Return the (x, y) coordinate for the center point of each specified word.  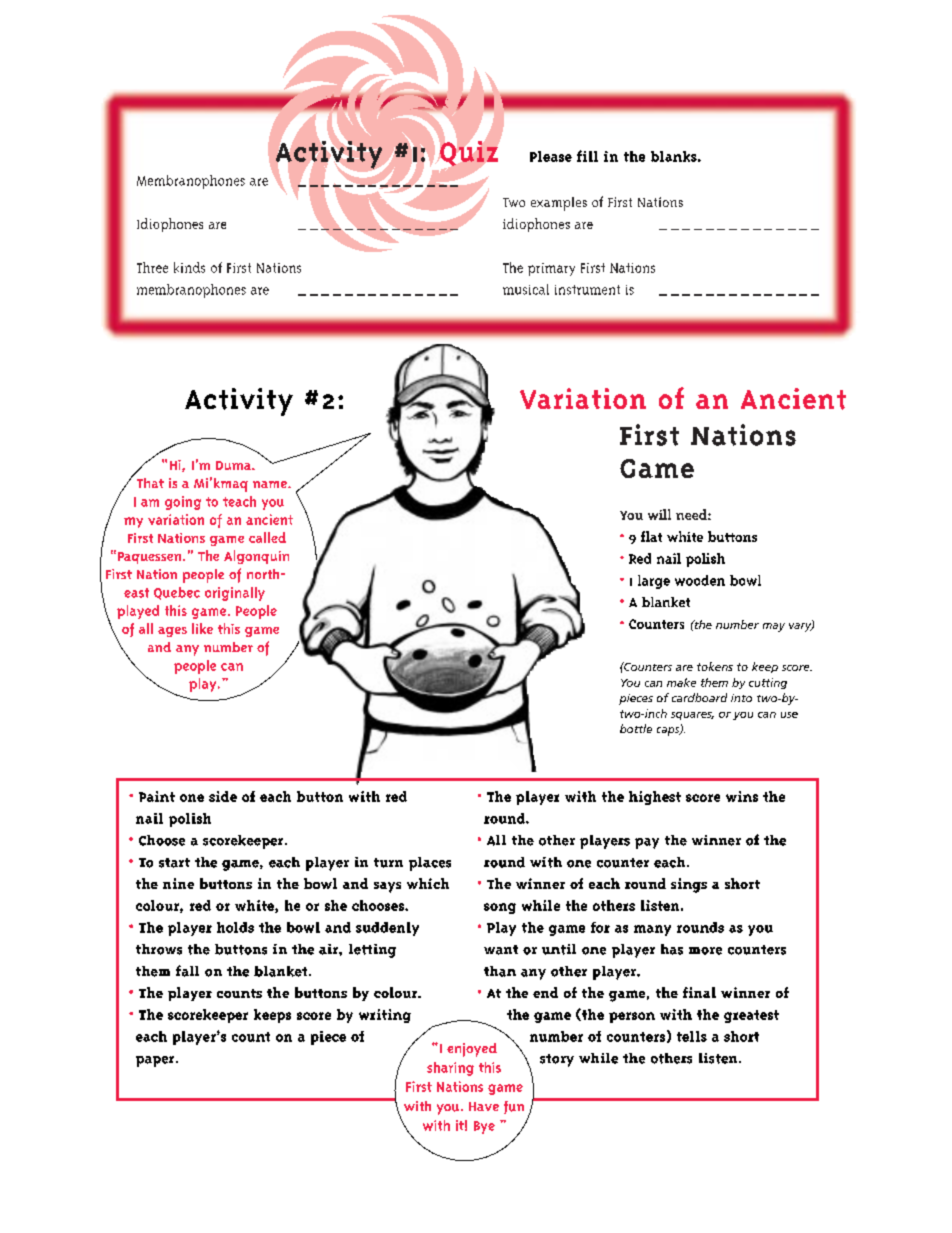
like (202, 628)
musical (526, 289)
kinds (189, 267)
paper (156, 1061)
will (659, 514)
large (654, 582)
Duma (235, 465)
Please (551, 156)
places (430, 864)
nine (178, 883)
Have (484, 1106)
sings (689, 885)
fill (587, 156)
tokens (715, 666)
